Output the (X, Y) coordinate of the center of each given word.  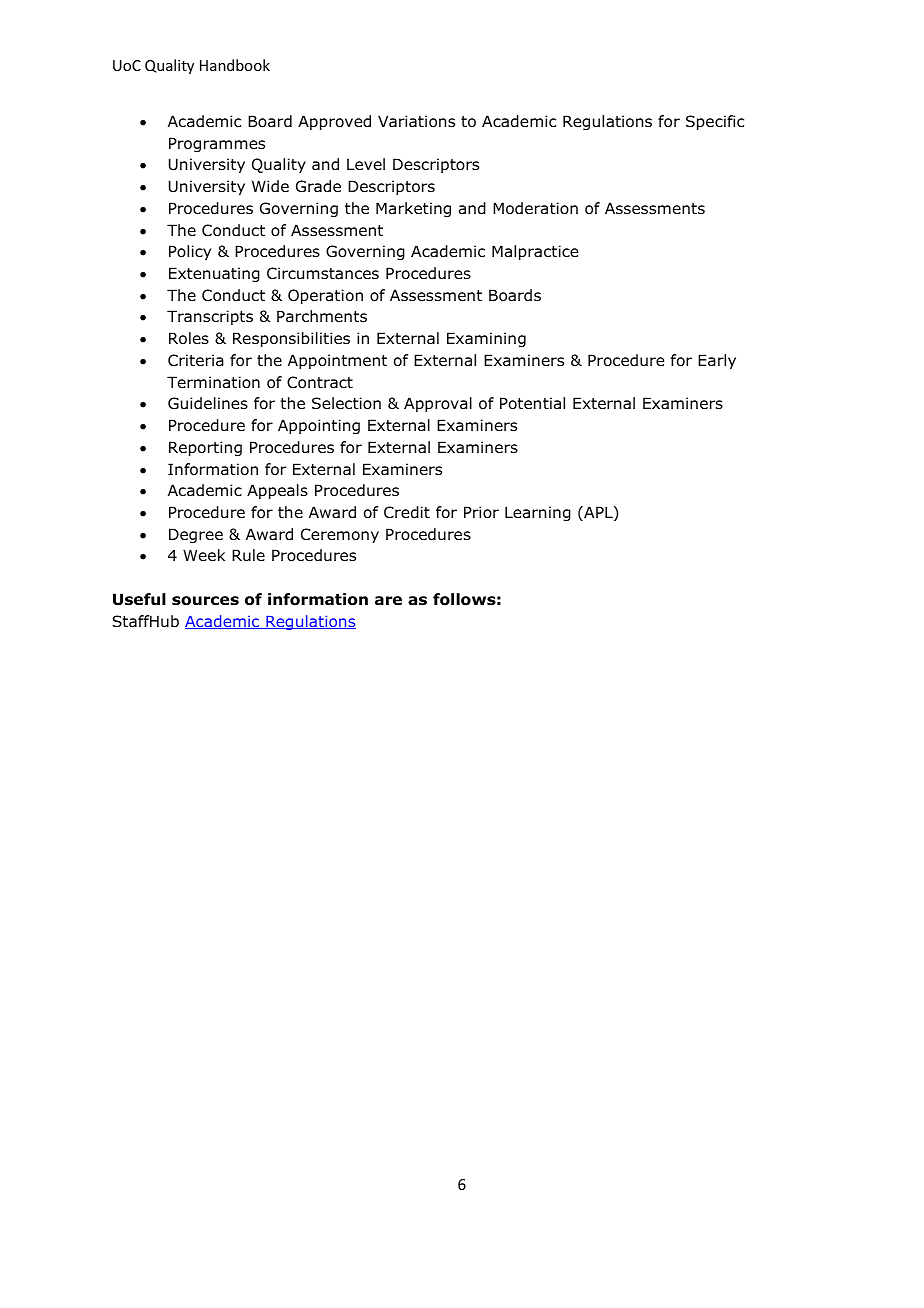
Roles (189, 338)
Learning (538, 513)
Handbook (235, 65)
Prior (481, 512)
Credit (407, 512)
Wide (270, 186)
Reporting (205, 448)
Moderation (535, 208)
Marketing (413, 209)
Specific (715, 122)
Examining (486, 339)
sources (205, 601)
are (388, 600)
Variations (416, 121)
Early (717, 361)
